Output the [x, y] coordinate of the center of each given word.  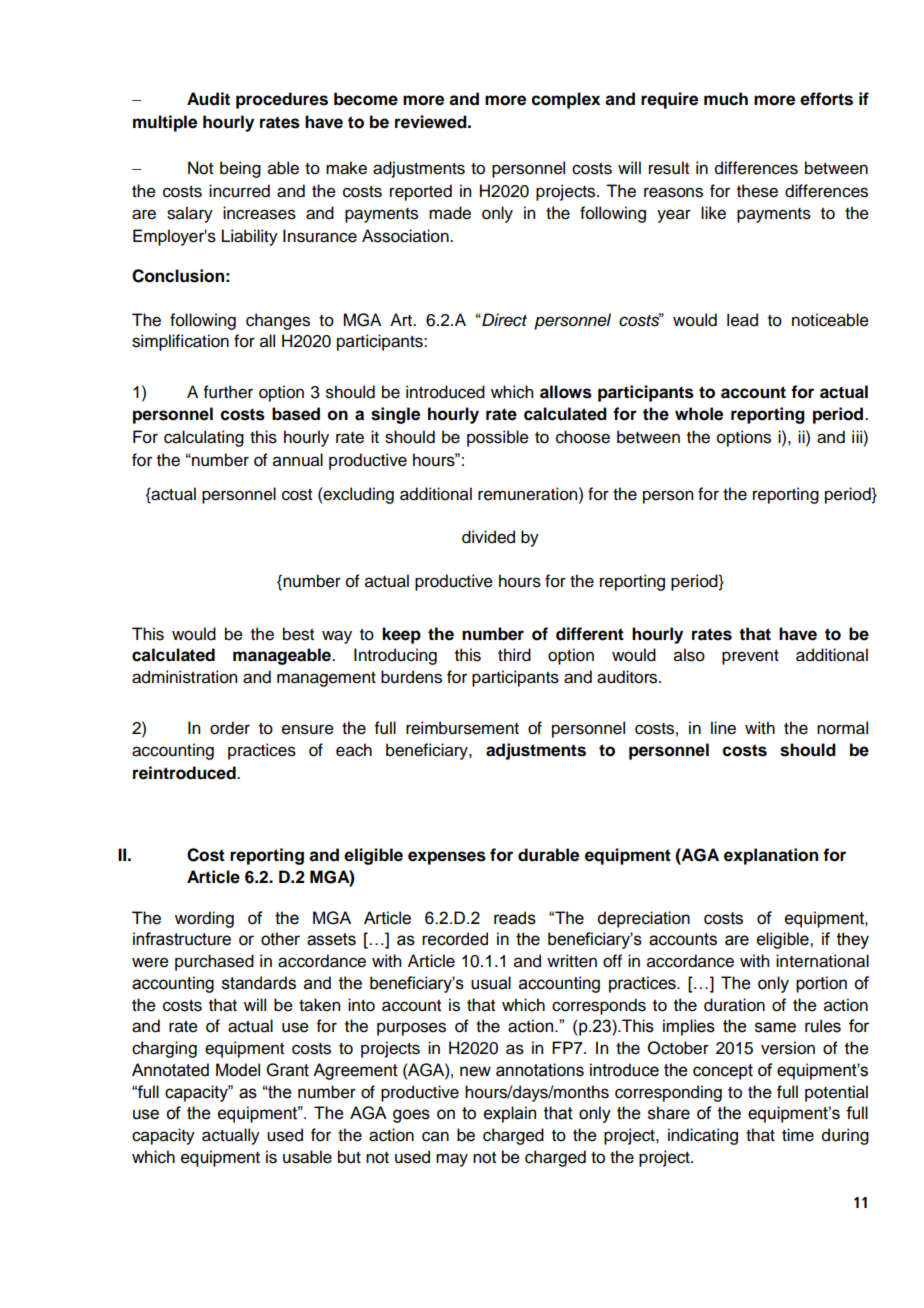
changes [278, 321]
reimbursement [462, 728]
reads [515, 918]
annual [298, 460]
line [723, 728]
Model [238, 1070]
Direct [503, 320]
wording [204, 919]
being [240, 169]
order [230, 728]
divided [488, 537]
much [726, 99]
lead [742, 320]
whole [699, 414]
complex [566, 100]
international [822, 961]
